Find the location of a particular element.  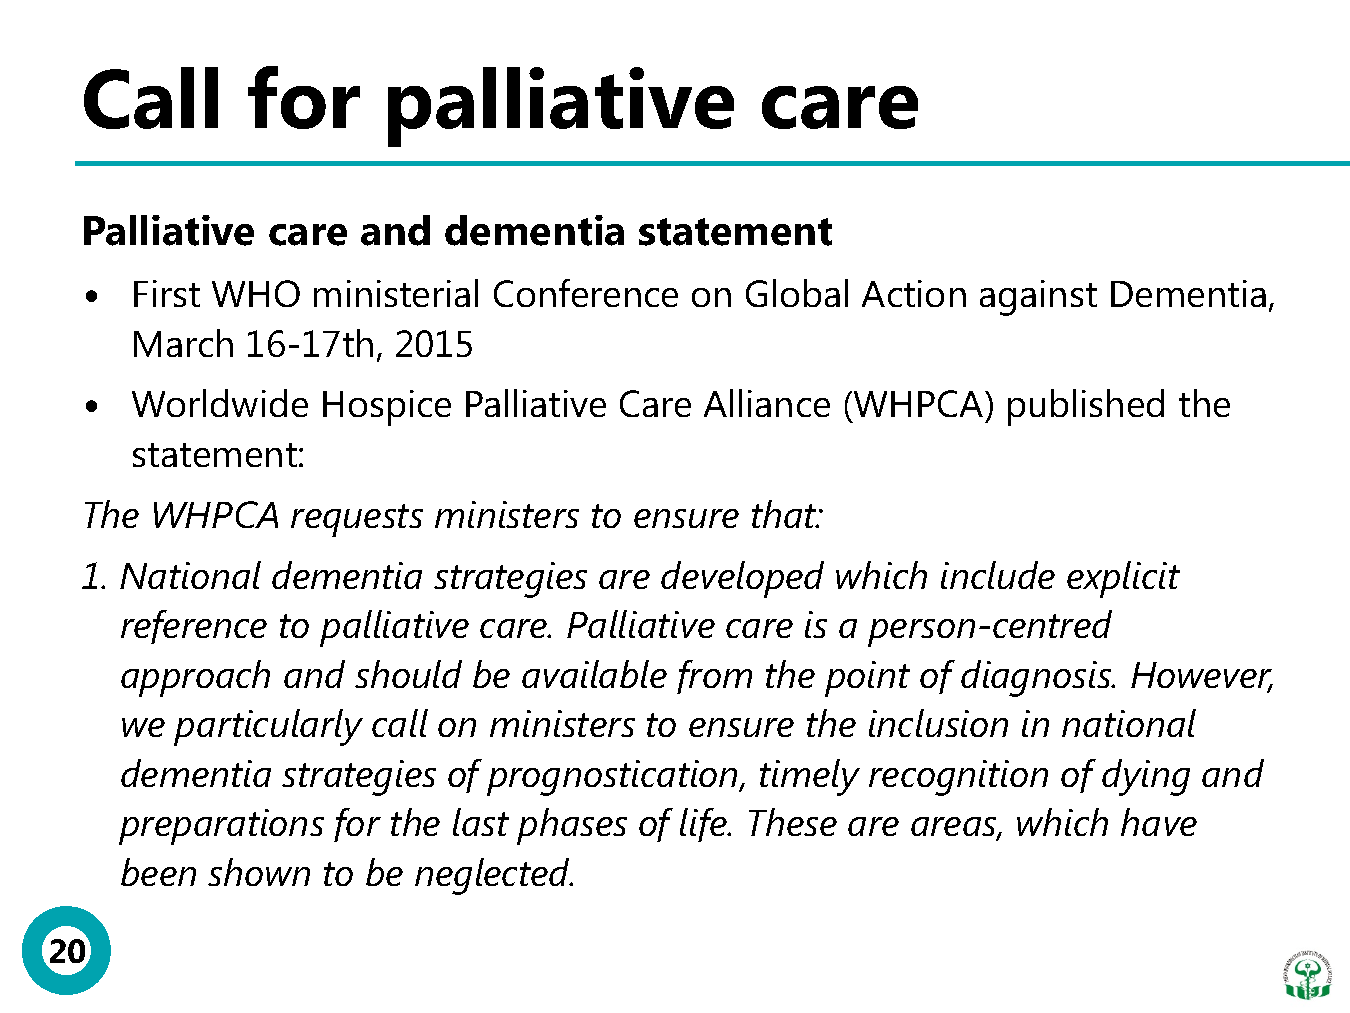

Conference is located at coordinates (586, 293).
